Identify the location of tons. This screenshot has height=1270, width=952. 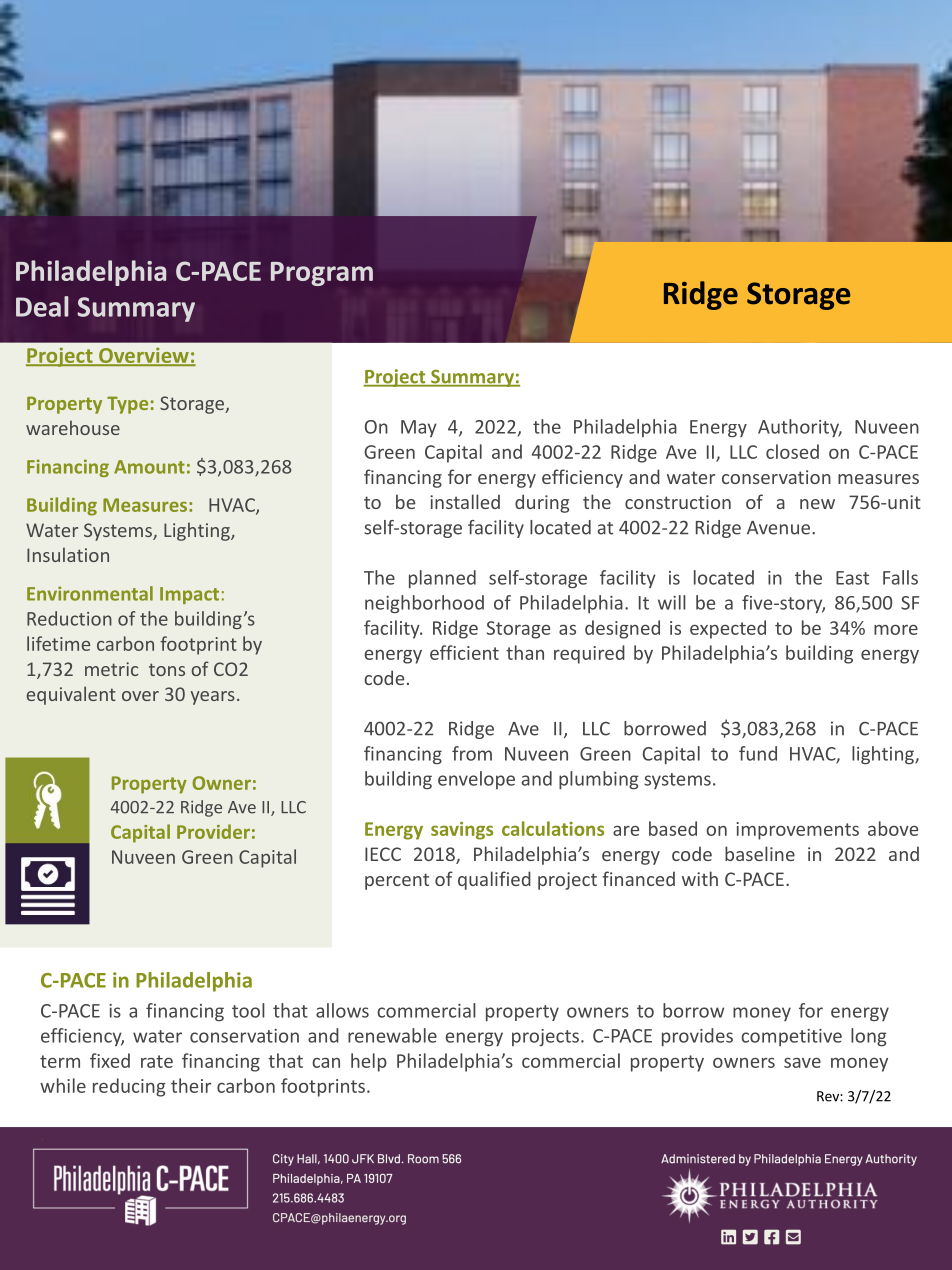
(167, 669).
